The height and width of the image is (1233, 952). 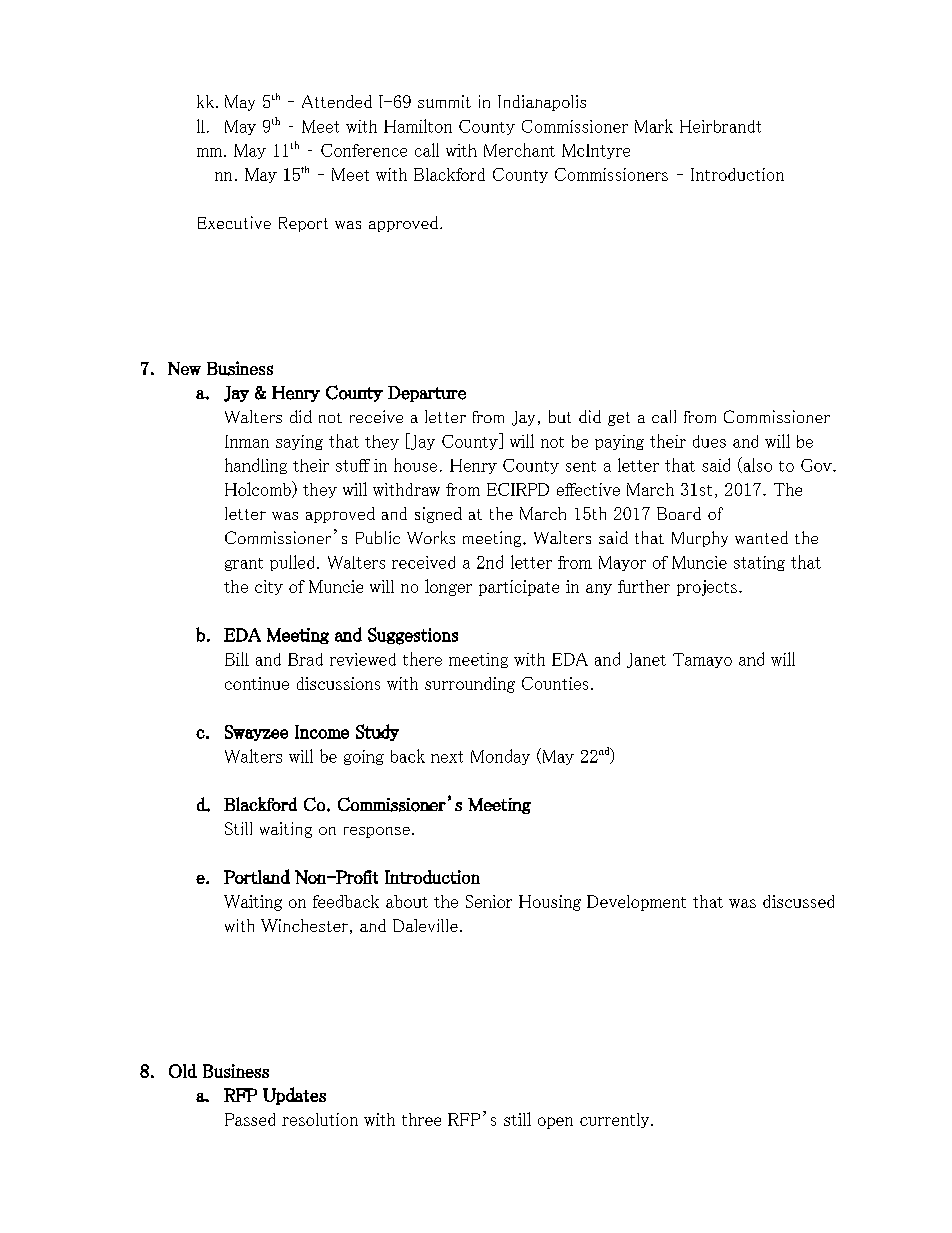 I want to click on Attended, so click(x=337, y=101).
